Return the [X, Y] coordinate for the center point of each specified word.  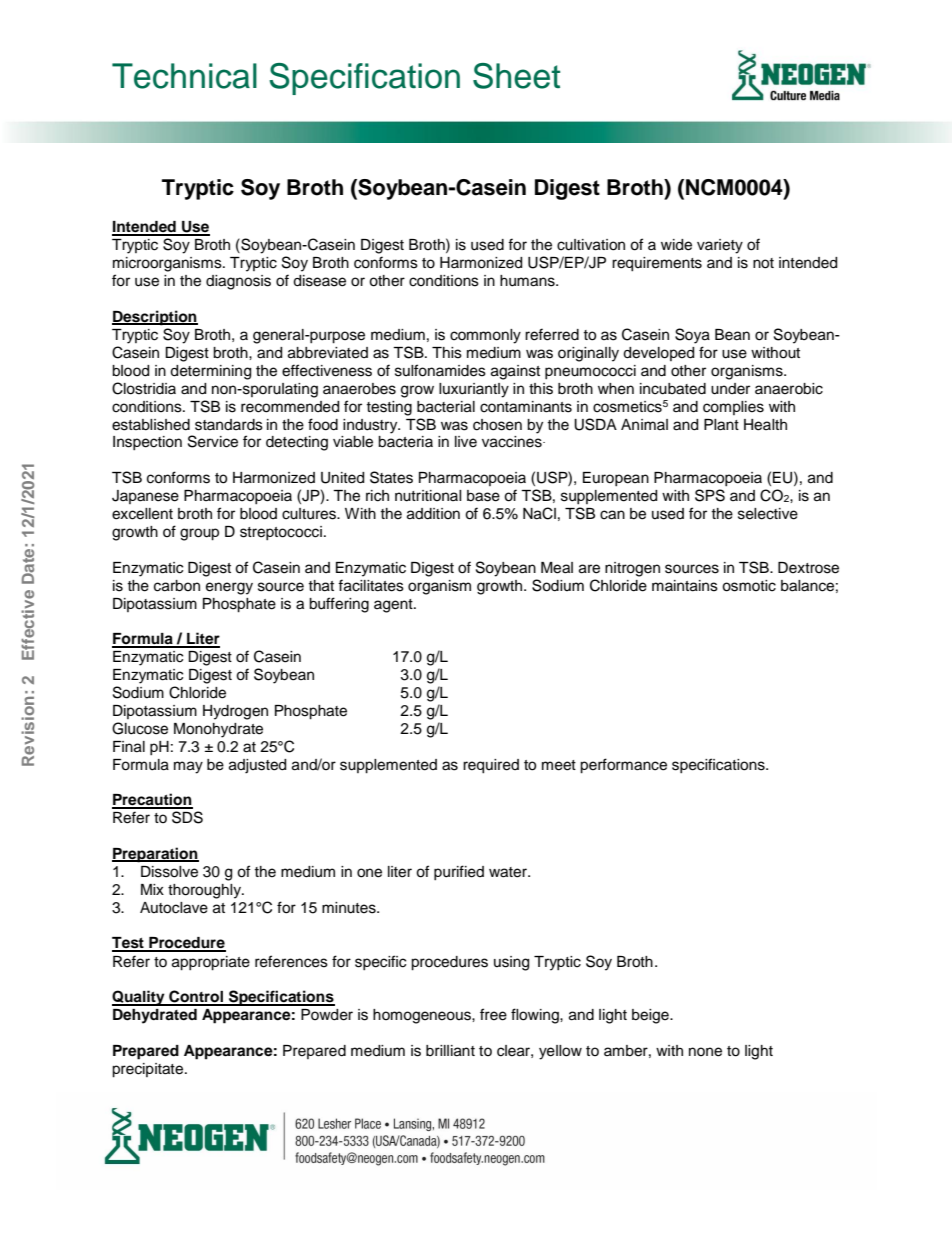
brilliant [450, 1051]
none [705, 1052]
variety [720, 246]
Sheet [516, 76]
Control [196, 997]
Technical [184, 76]
